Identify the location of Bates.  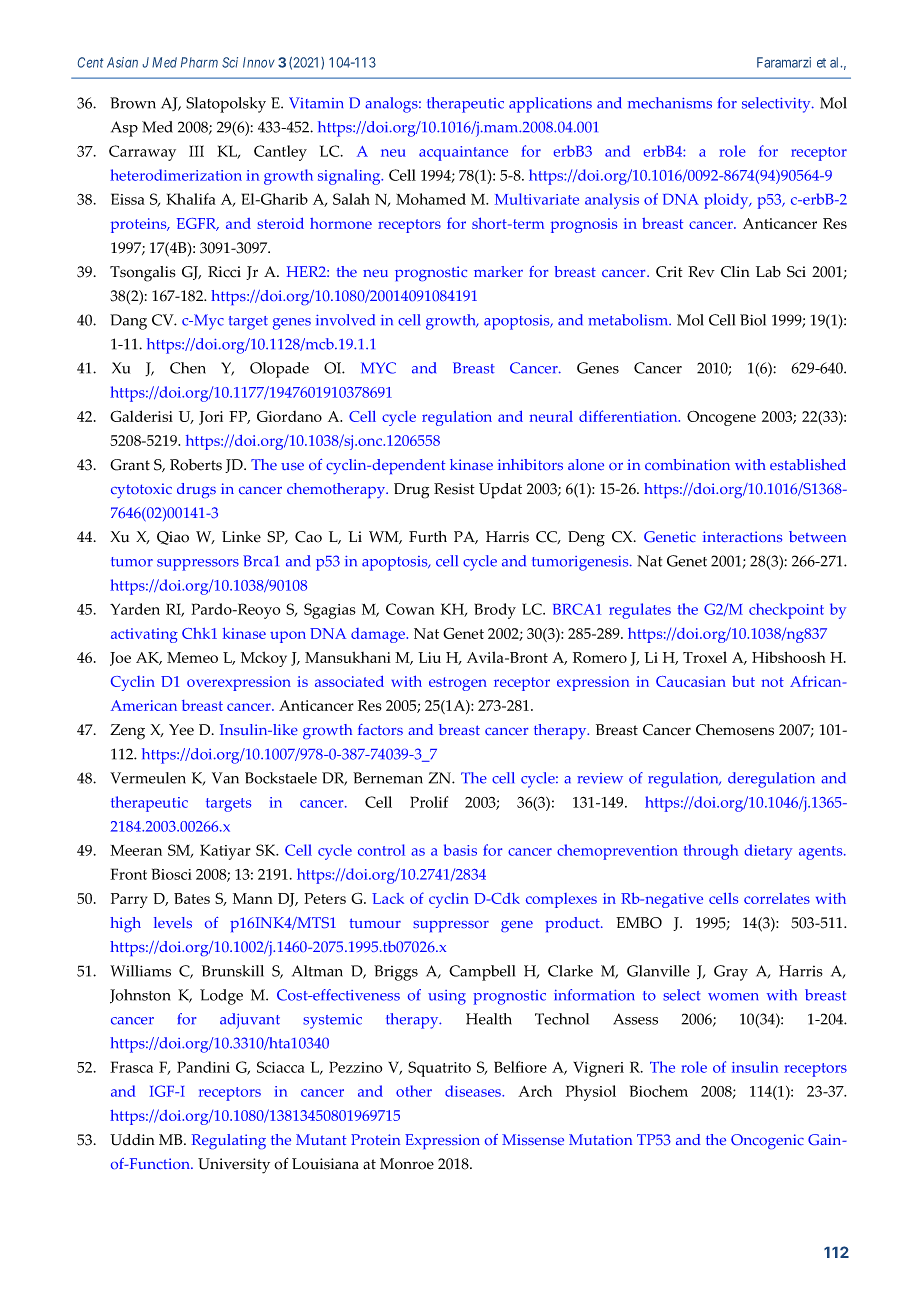
(192, 898).
